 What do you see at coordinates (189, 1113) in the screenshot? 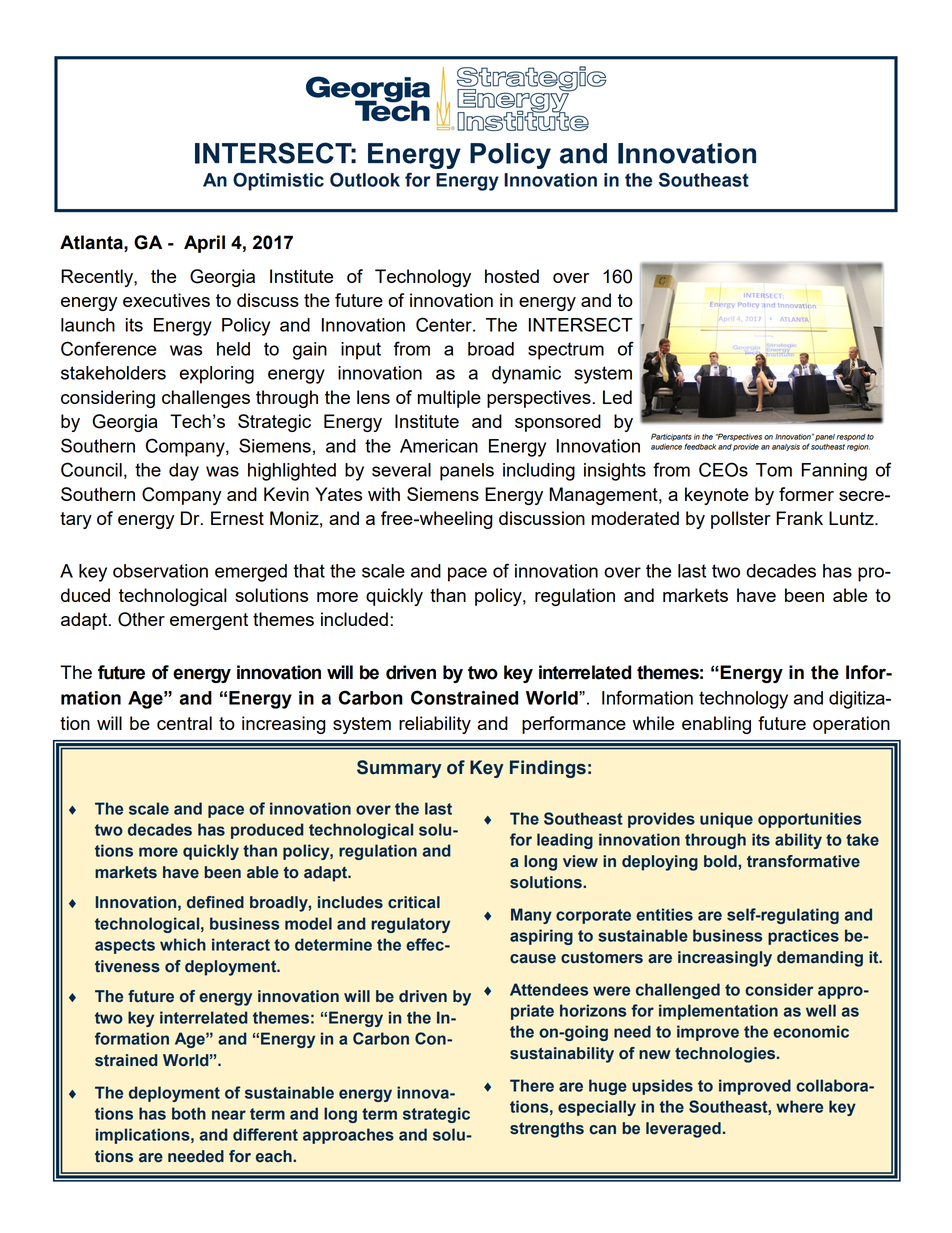
I see `both` at bounding box center [189, 1113].
